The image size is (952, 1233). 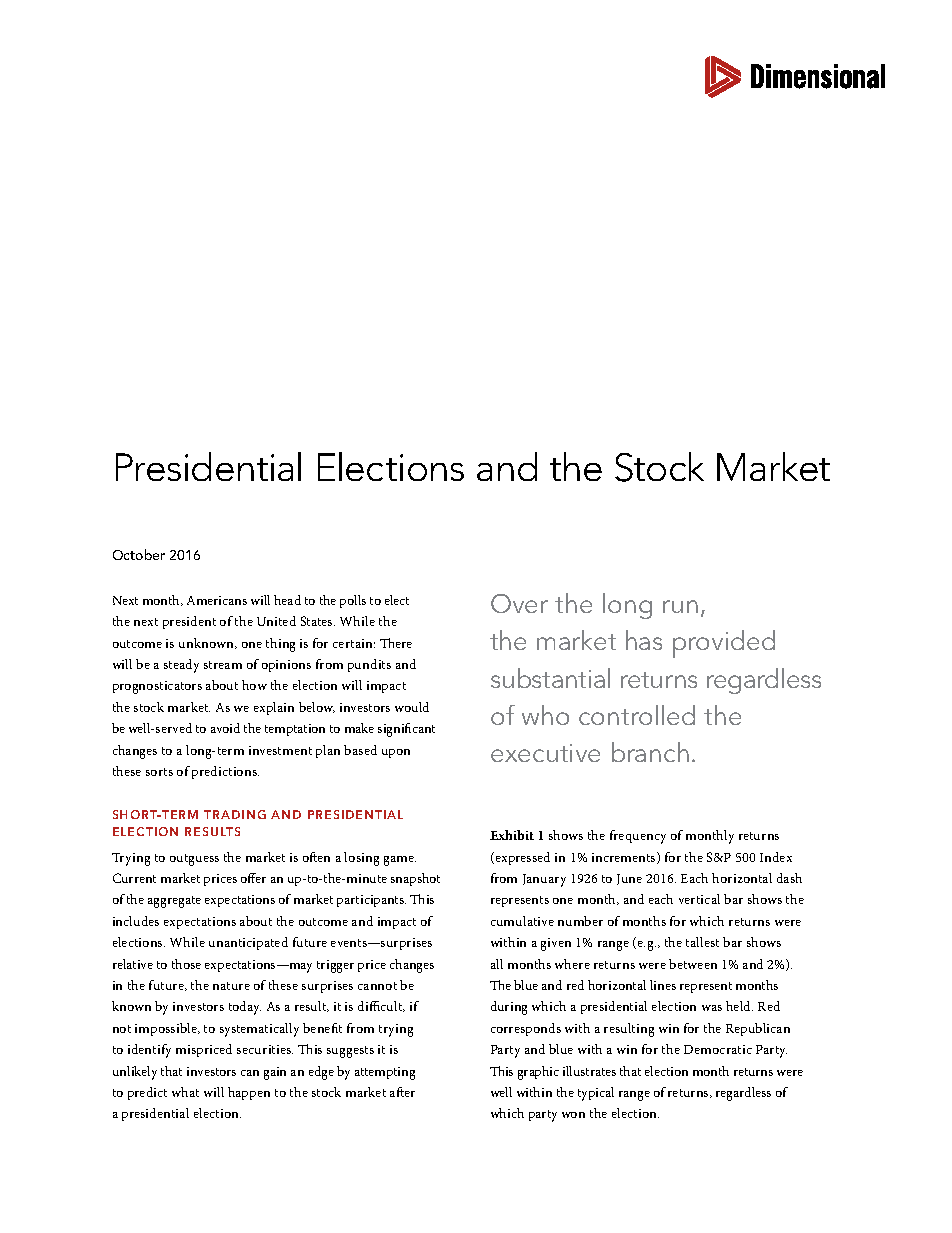 What do you see at coordinates (519, 603) in the screenshot?
I see `Over` at bounding box center [519, 603].
